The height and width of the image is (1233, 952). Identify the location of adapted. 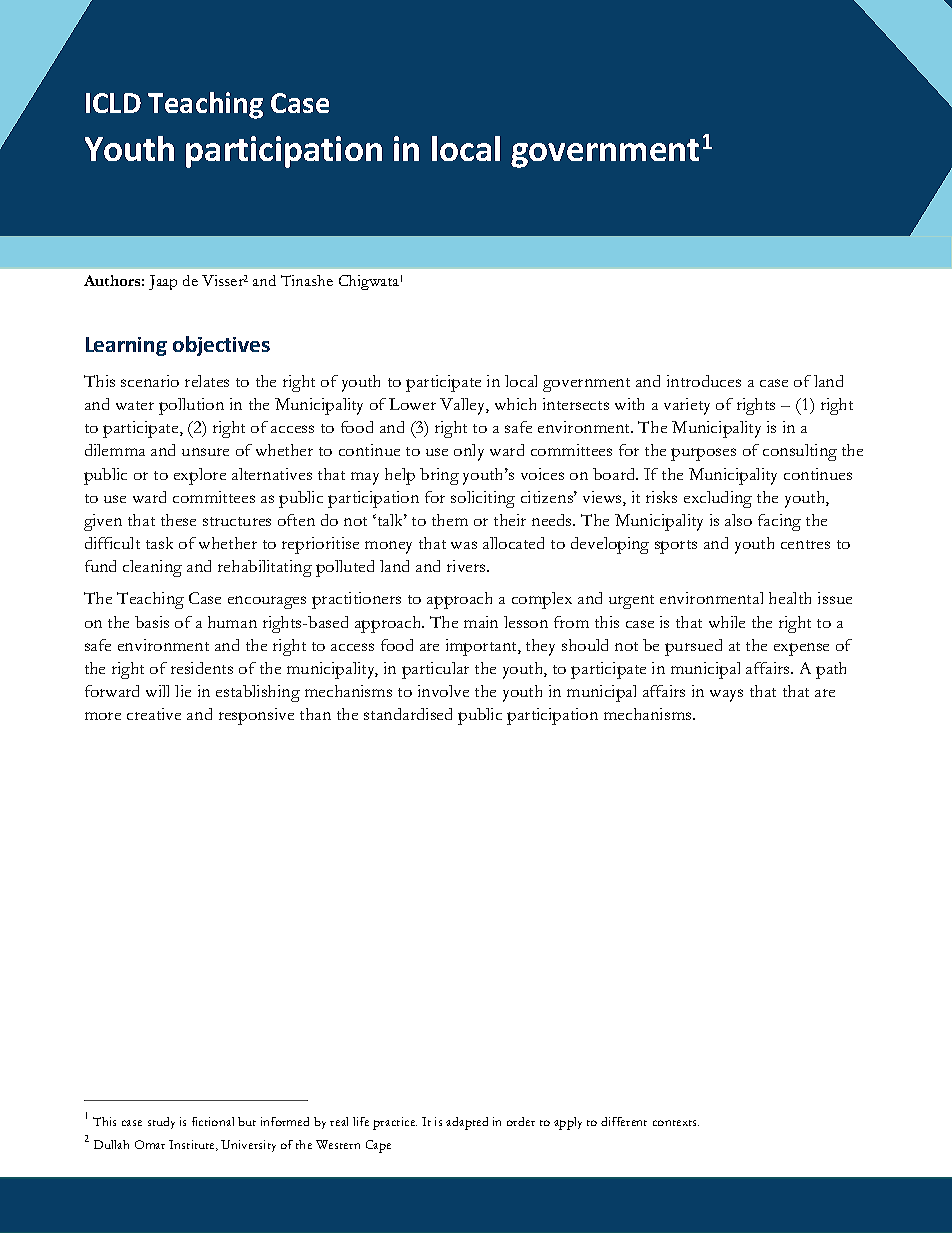
(467, 1123).
